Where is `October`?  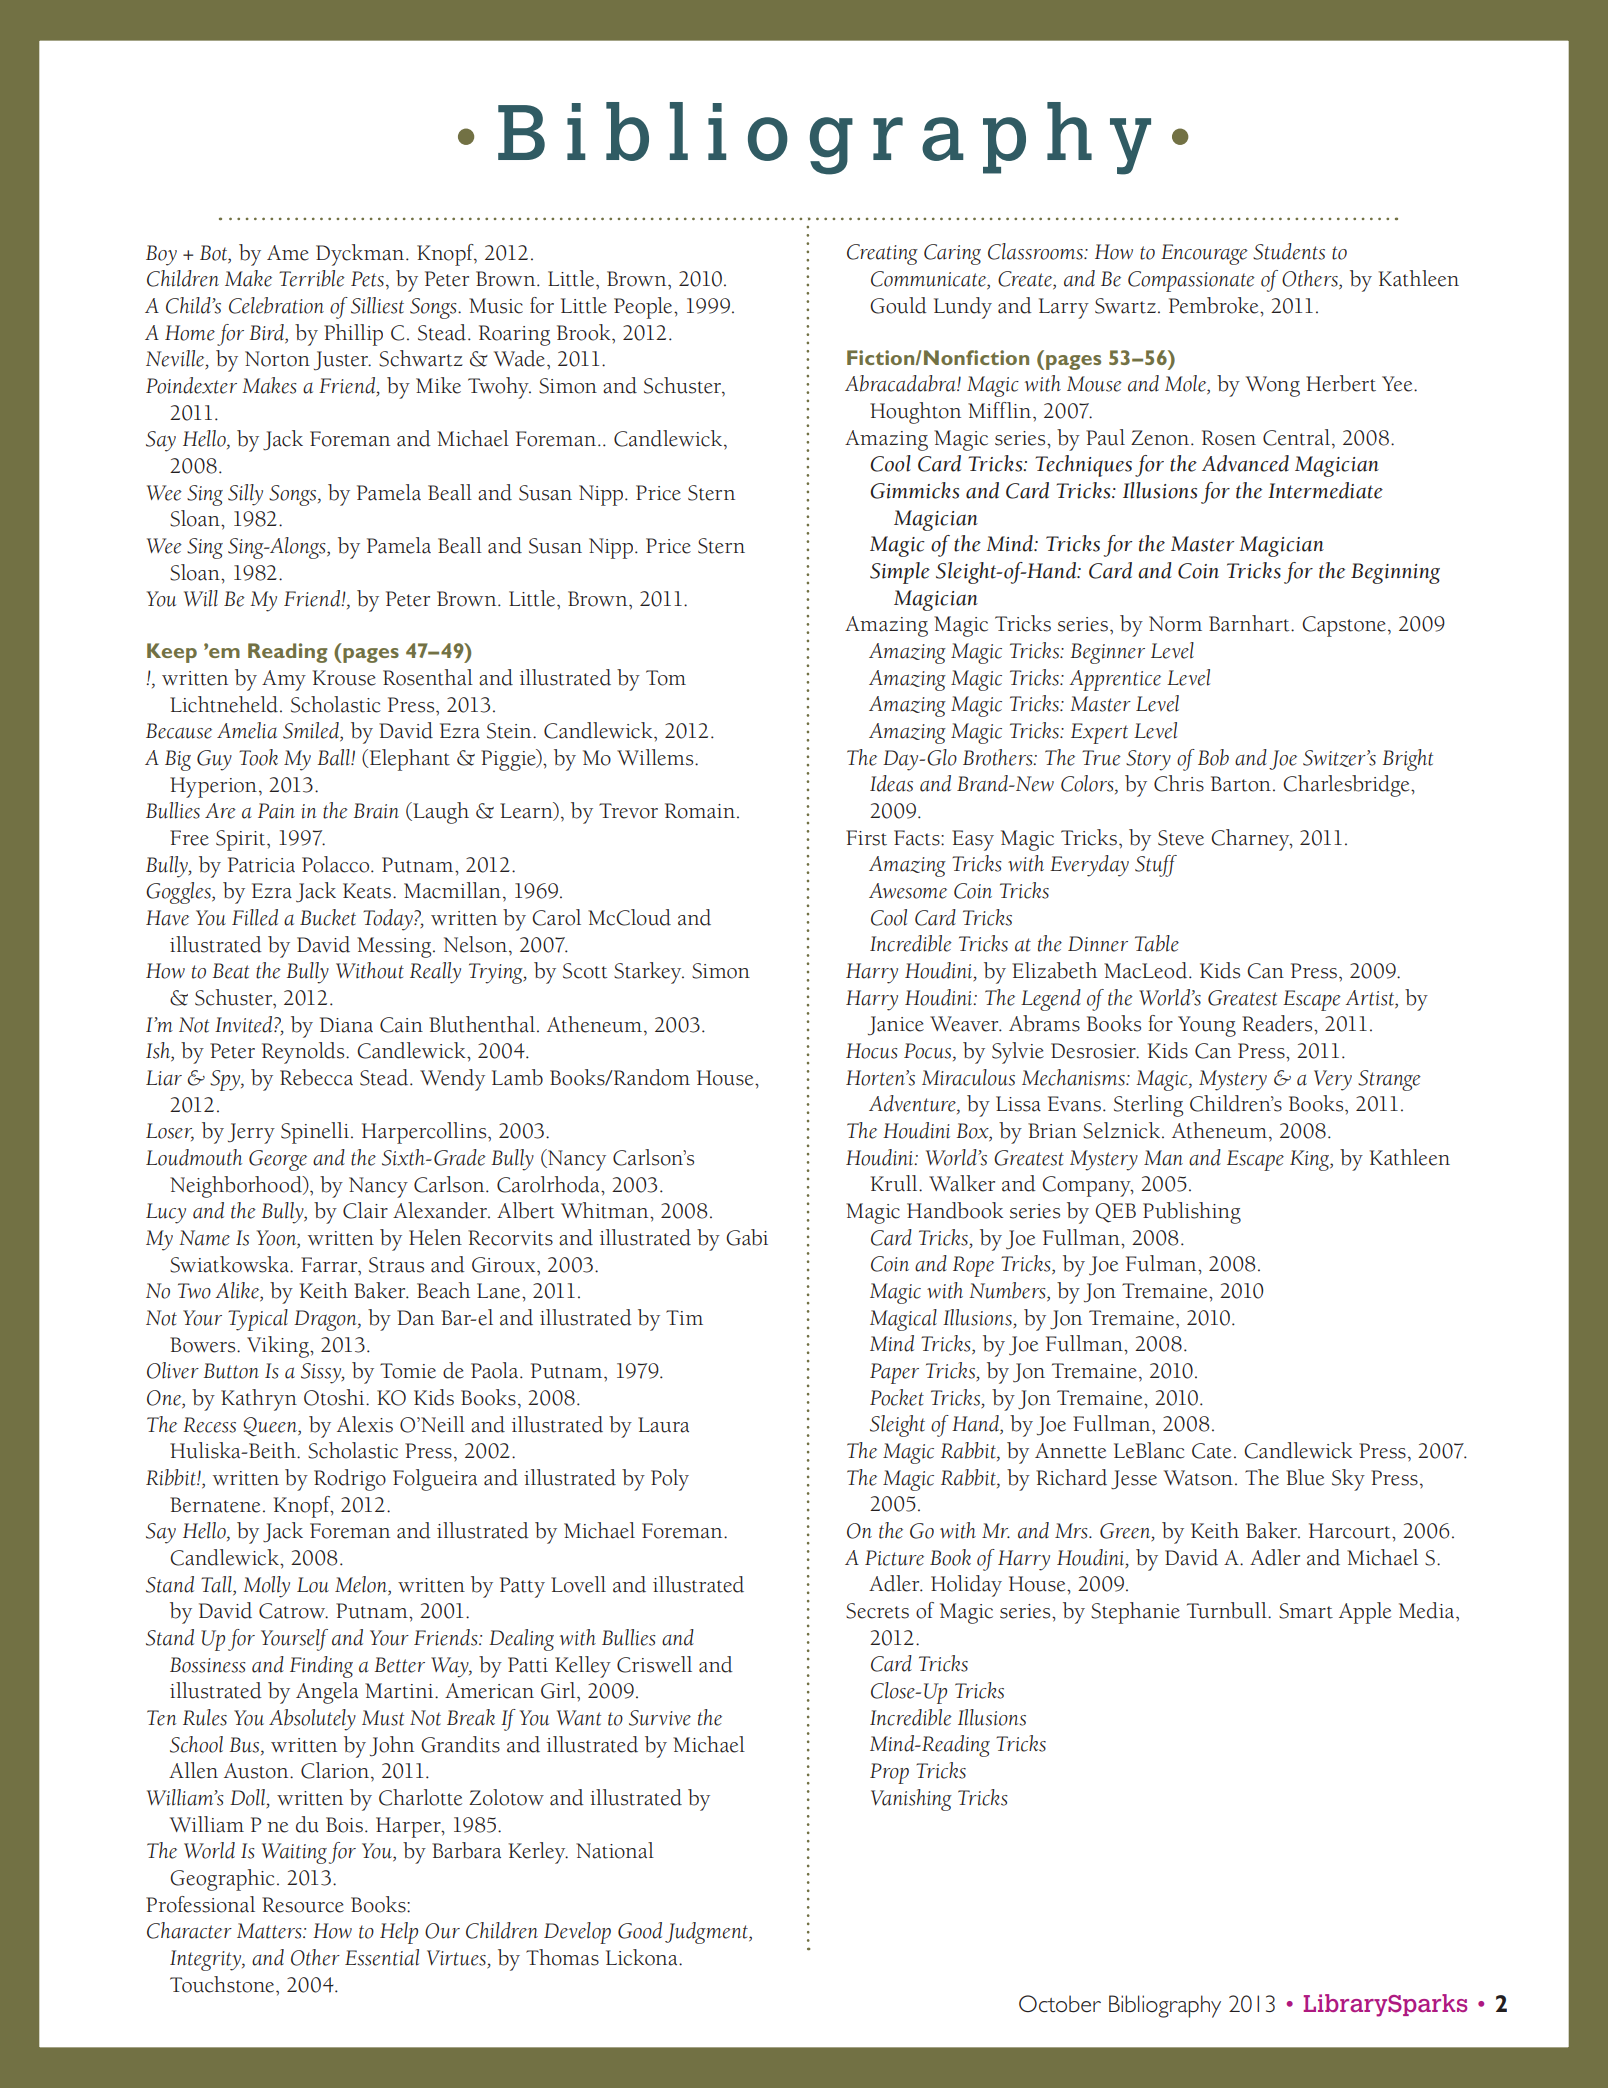 October is located at coordinates (1060, 2004).
